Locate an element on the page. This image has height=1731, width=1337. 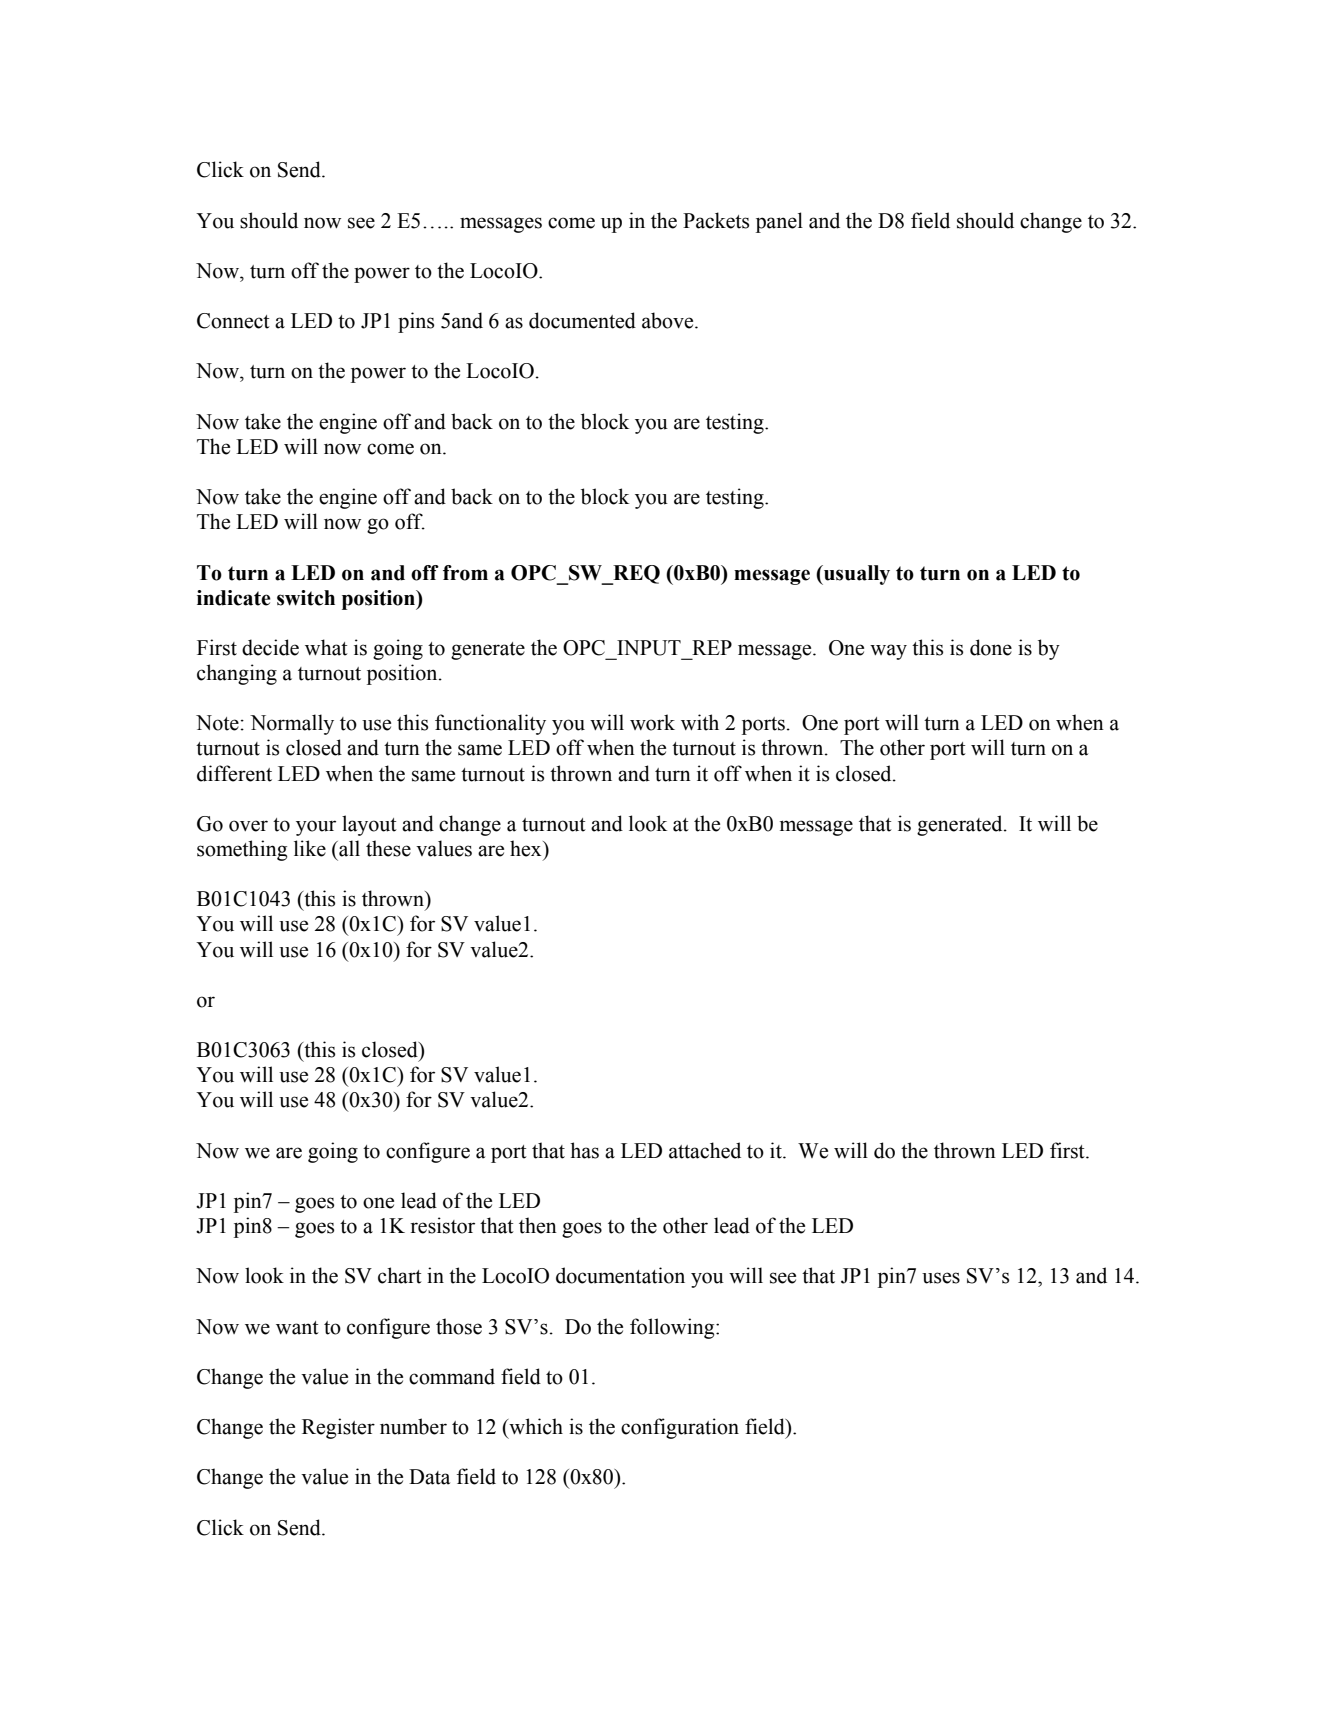
has is located at coordinates (584, 1150).
